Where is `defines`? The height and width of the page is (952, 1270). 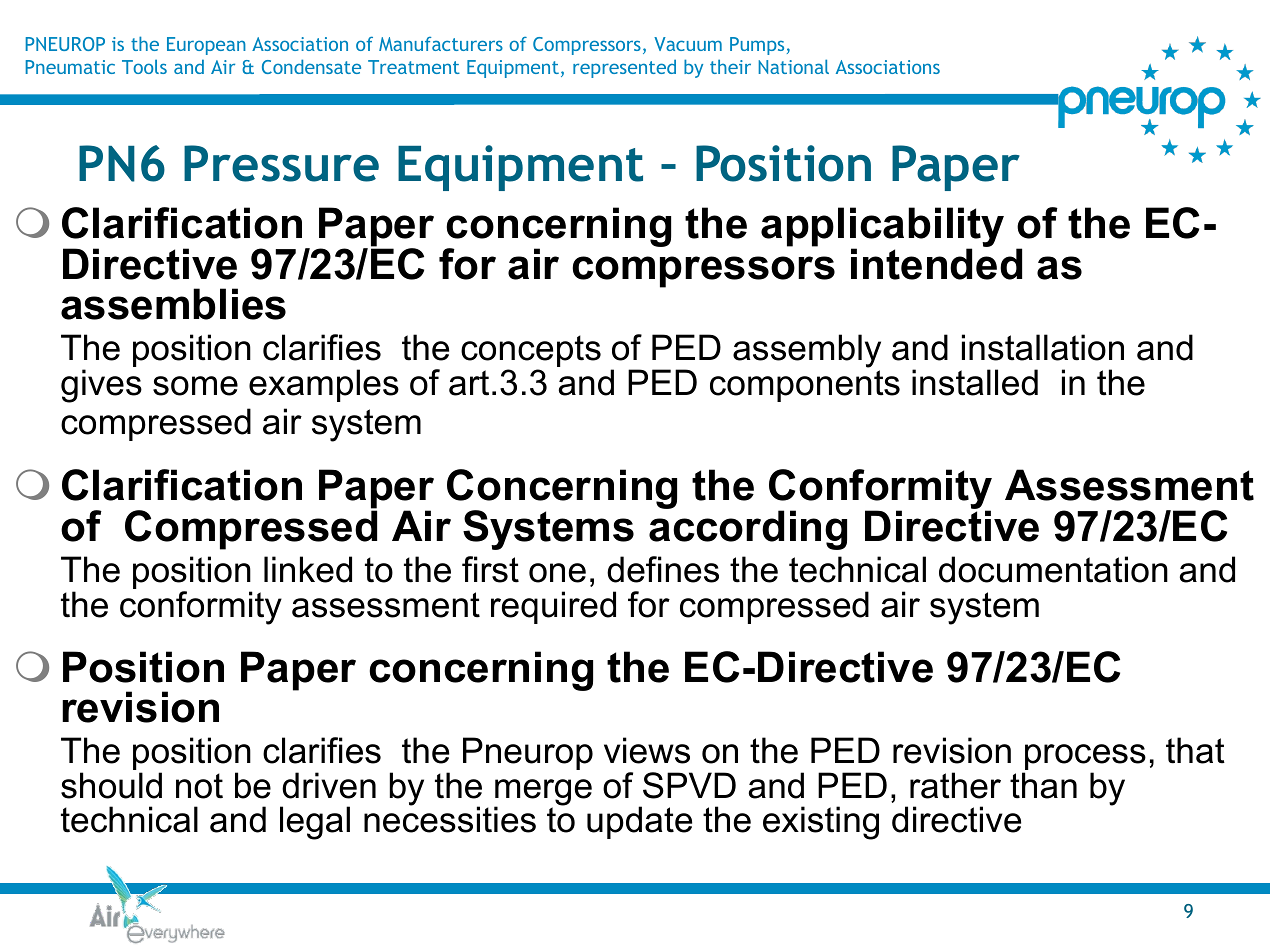 defines is located at coordinates (663, 569).
